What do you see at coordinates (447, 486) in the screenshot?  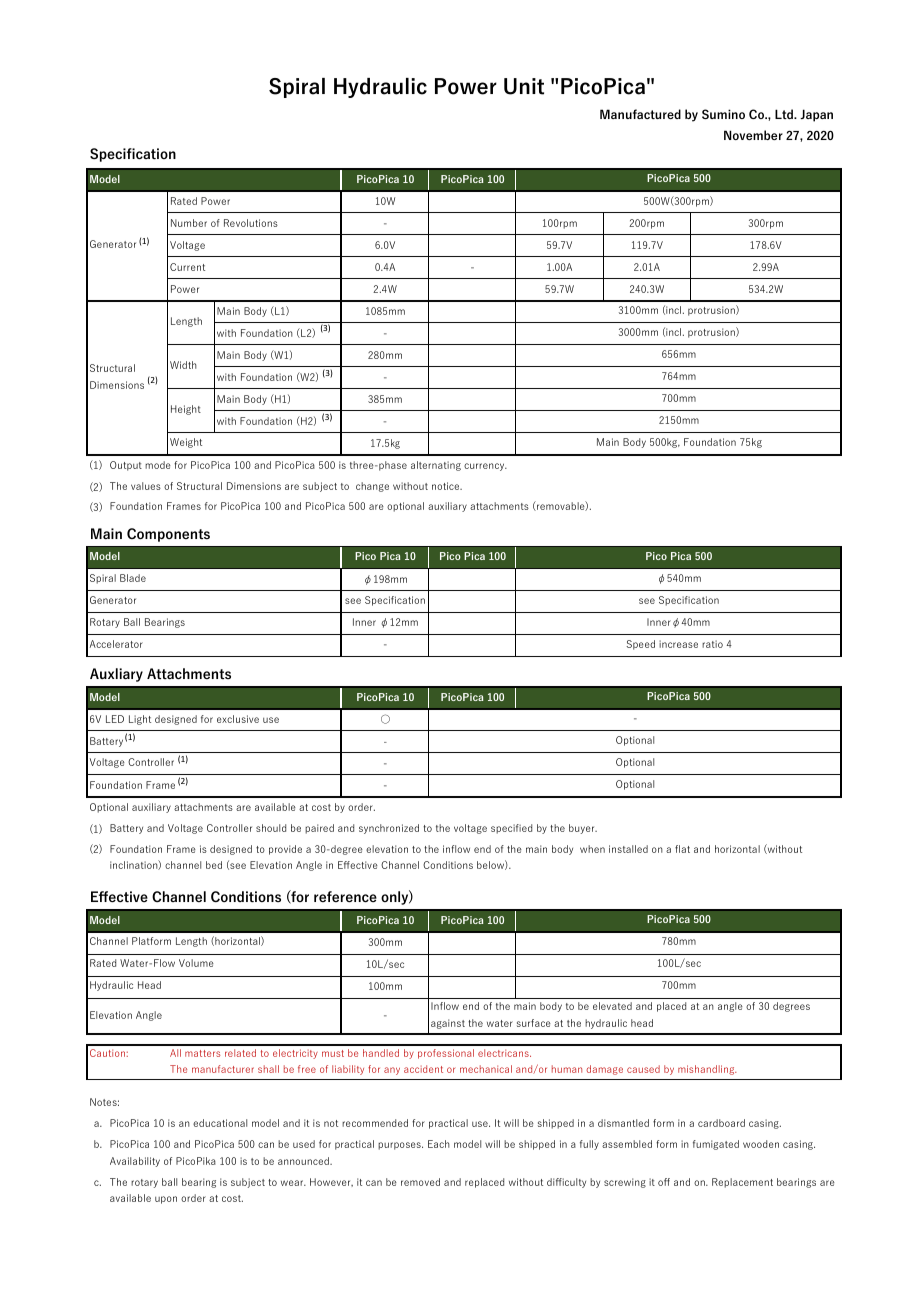 I see `notice` at bounding box center [447, 486].
